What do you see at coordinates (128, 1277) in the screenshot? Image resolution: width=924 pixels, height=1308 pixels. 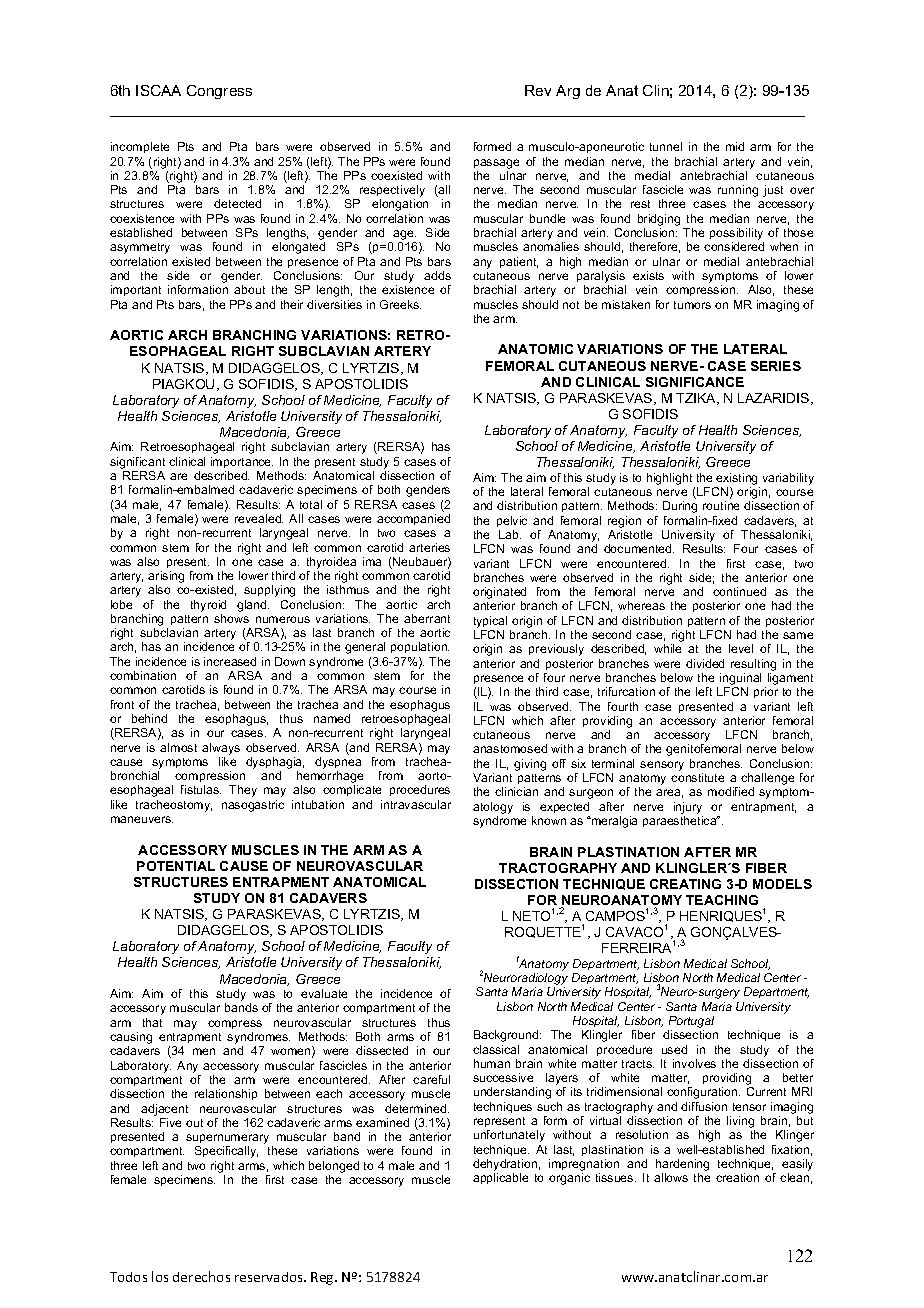 I see `Todos` at bounding box center [128, 1277].
